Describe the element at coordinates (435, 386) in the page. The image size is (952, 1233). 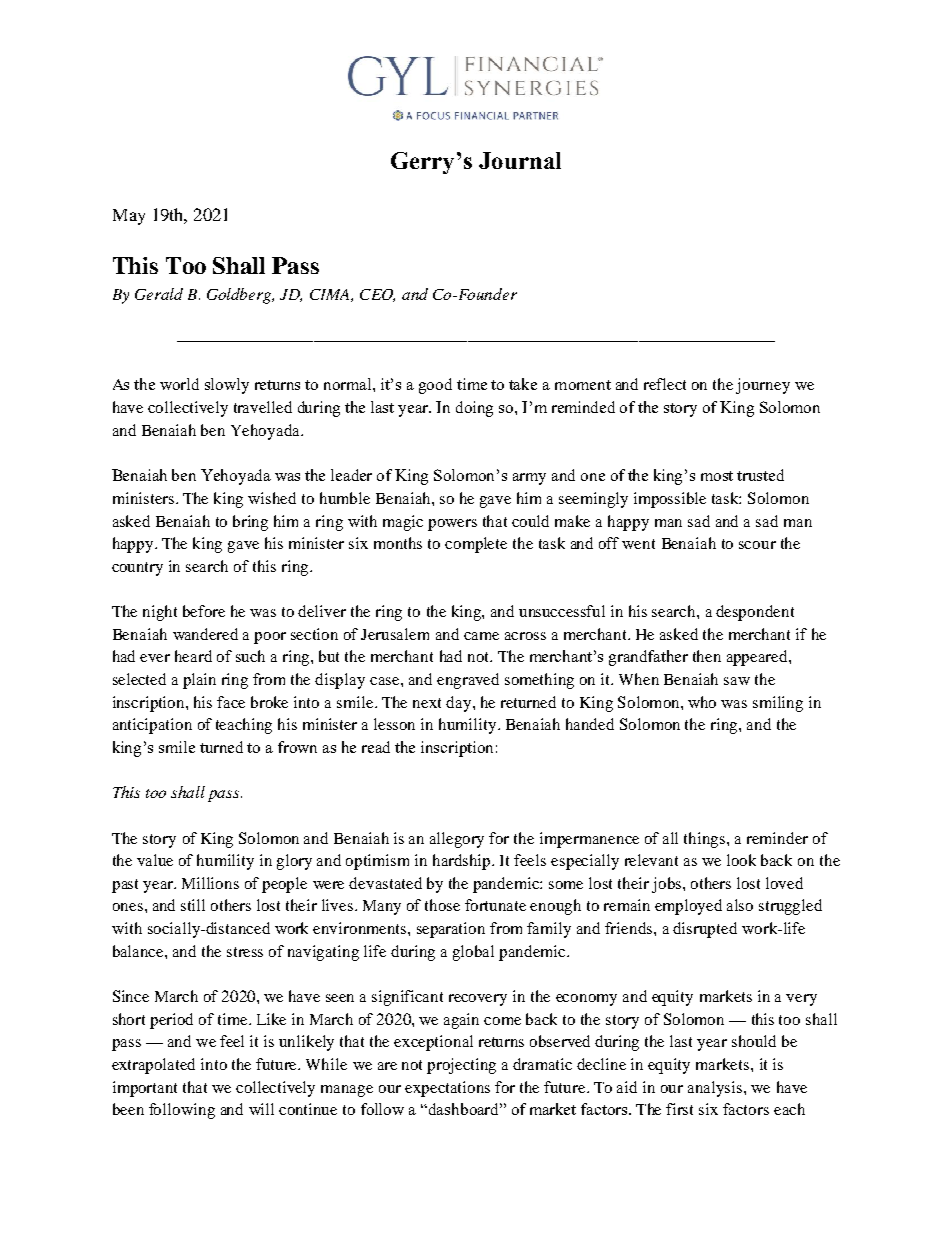
I see `good` at that location.
